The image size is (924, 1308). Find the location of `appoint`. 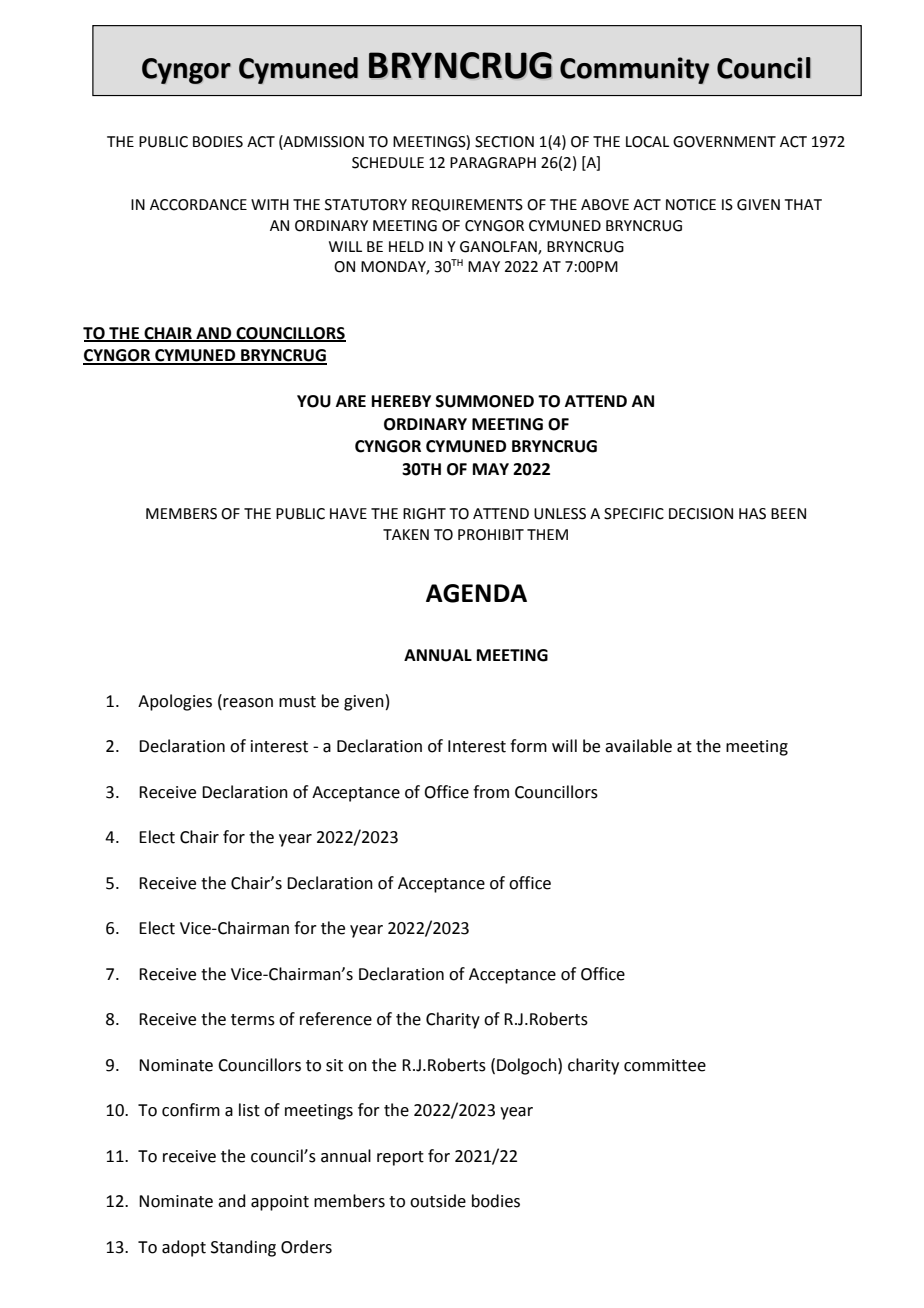

appoint is located at coordinates (280, 1203).
